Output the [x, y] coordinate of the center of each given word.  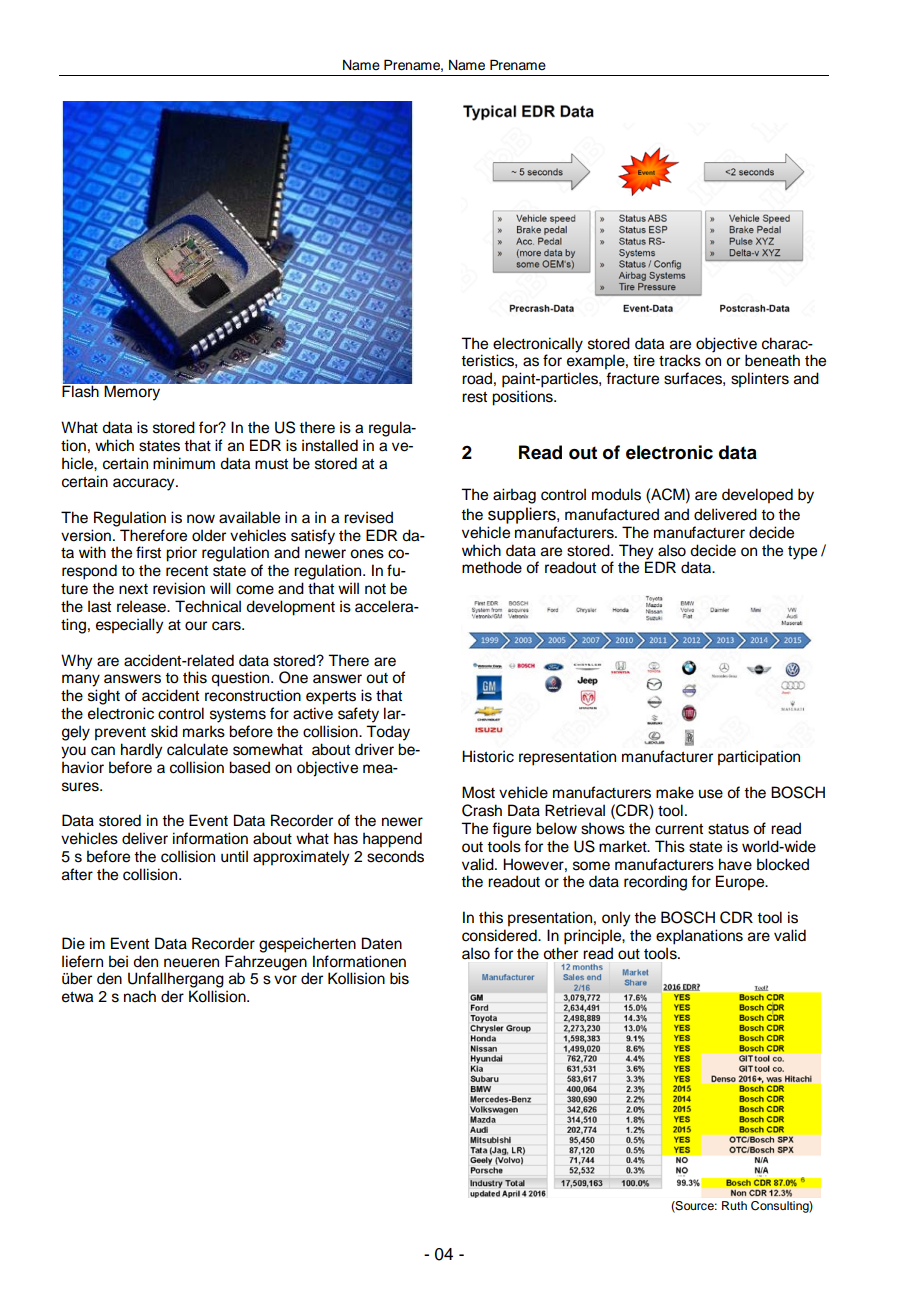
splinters [760, 380]
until [234, 856]
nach [140, 996]
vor [285, 980]
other [560, 953]
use [711, 794]
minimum [184, 463]
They [636, 553]
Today [388, 733]
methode [492, 567]
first [148, 552]
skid [164, 731]
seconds [395, 856]
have [735, 864]
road [477, 378]
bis [399, 978]
